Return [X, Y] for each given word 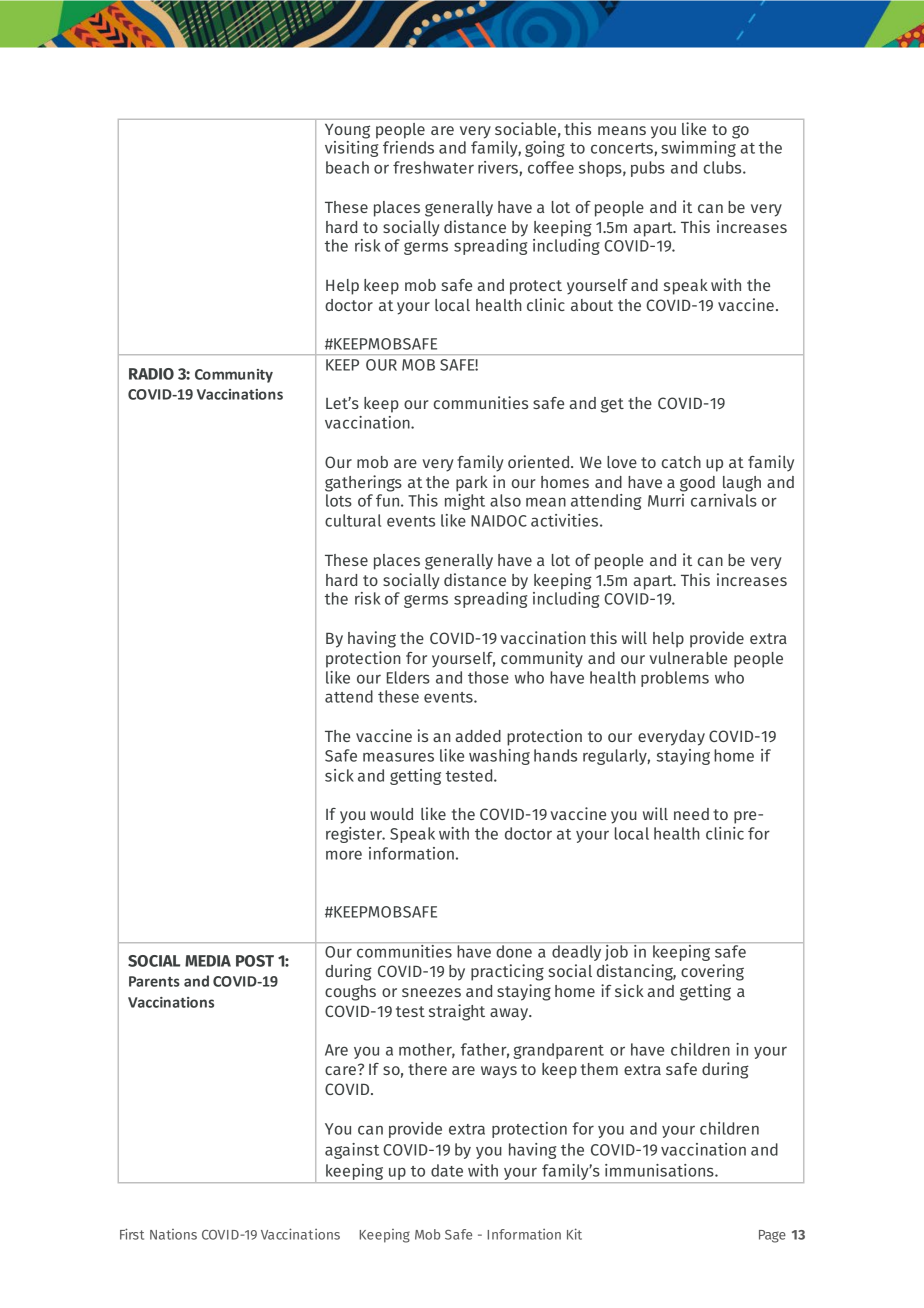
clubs [724, 167]
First [132, 1234]
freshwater [433, 167]
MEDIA [208, 961]
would [391, 814]
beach [347, 167]
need [691, 814]
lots [339, 500]
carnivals [724, 499]
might [465, 500]
